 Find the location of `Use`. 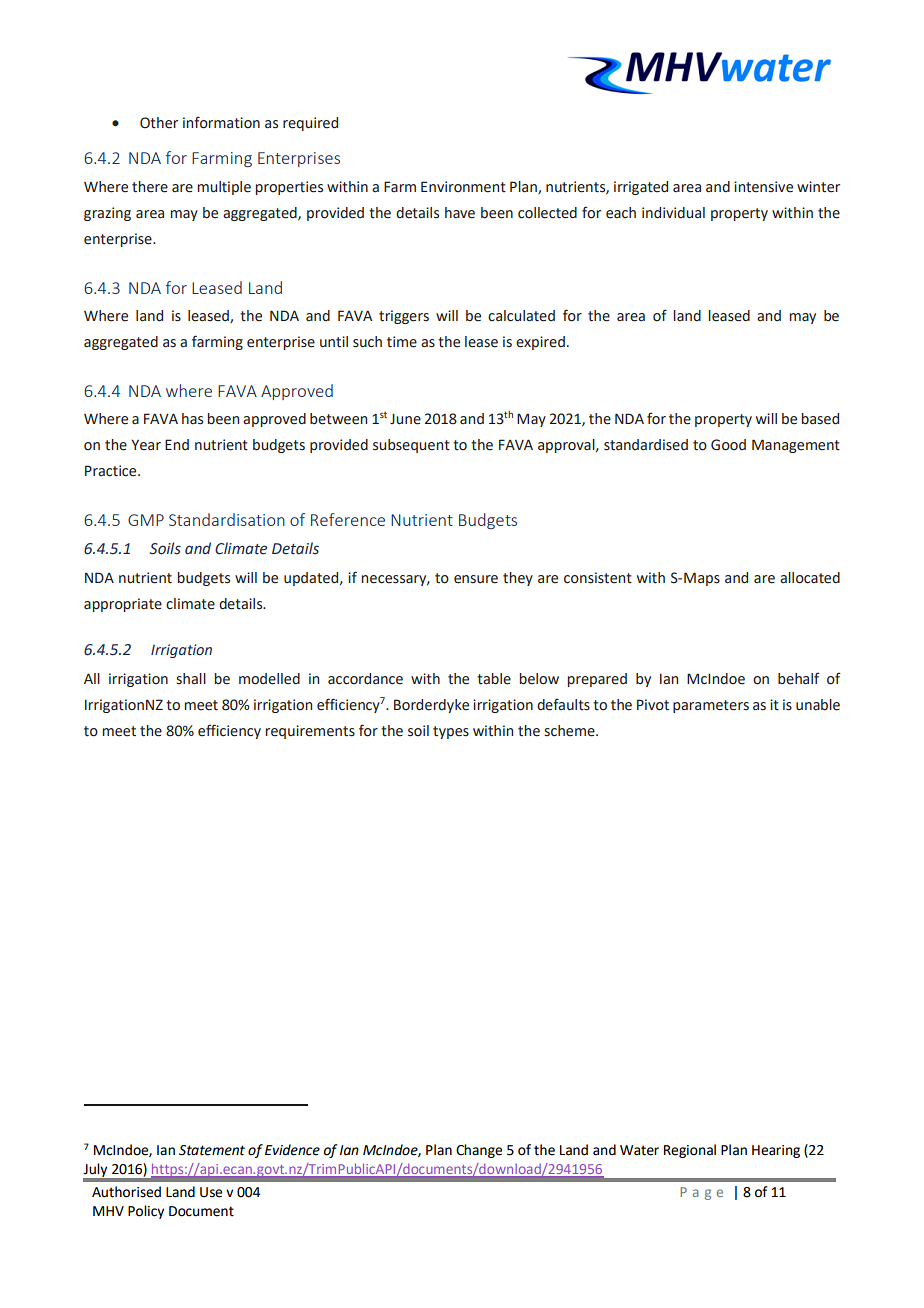

Use is located at coordinates (211, 1192).
